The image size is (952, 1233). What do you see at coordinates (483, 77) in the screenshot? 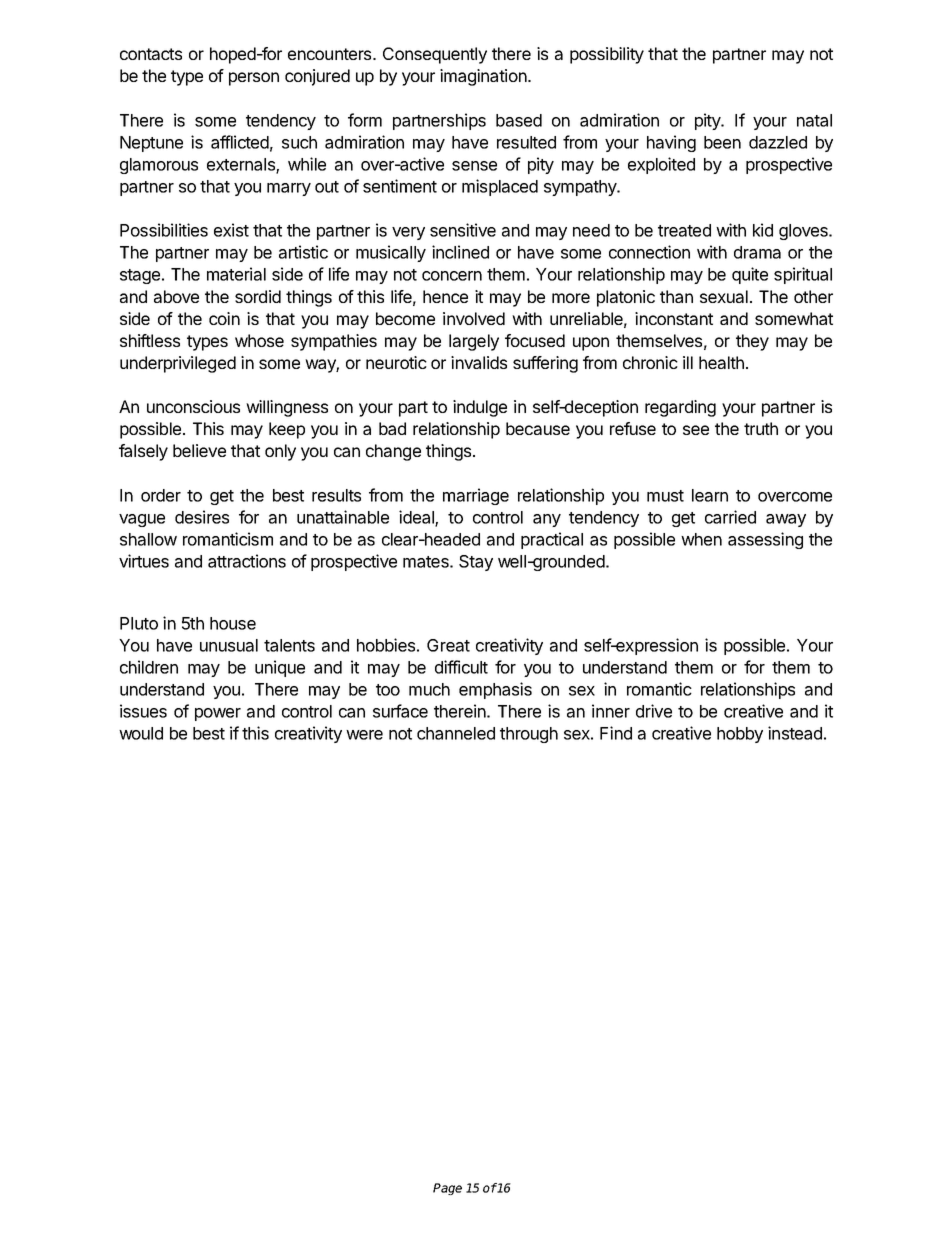
I see `imagination` at bounding box center [483, 77].
